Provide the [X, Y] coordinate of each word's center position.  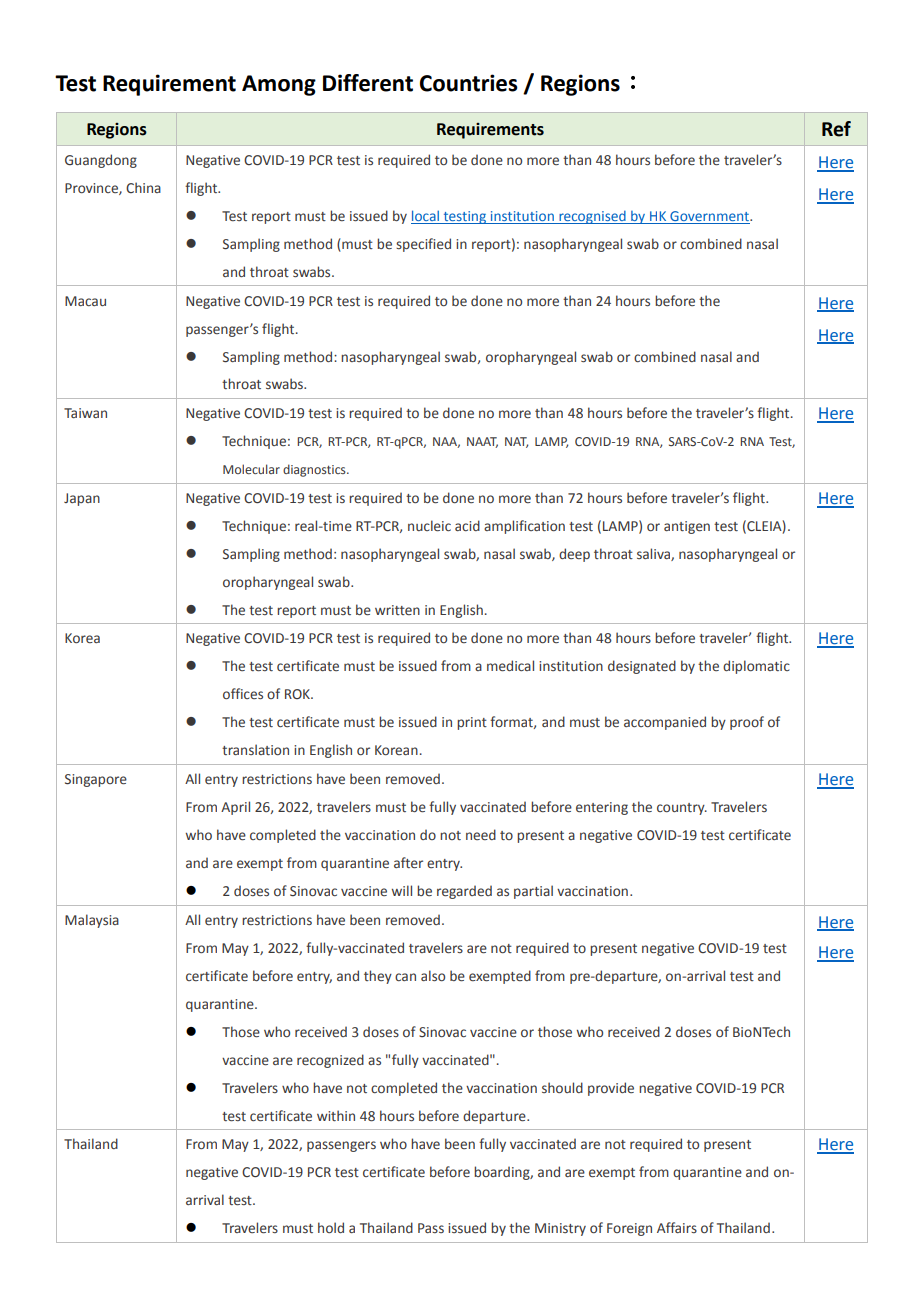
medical [510, 665]
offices [243, 693]
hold [331, 1227]
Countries [469, 83]
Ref [836, 129]
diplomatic [756, 667]
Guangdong [101, 161]
